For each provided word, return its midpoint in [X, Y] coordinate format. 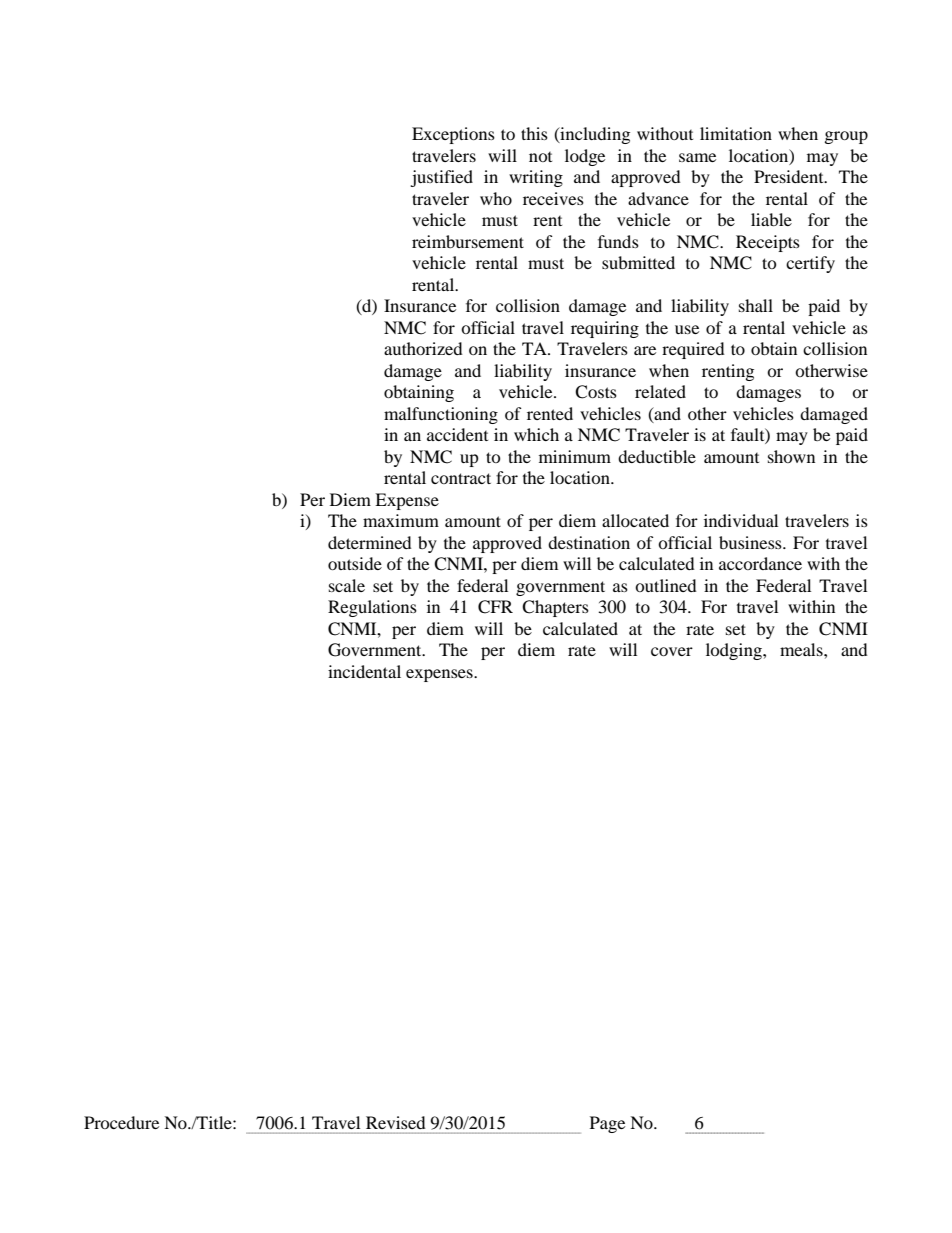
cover [672, 651]
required [693, 350]
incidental [364, 671]
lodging [735, 651]
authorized [423, 348]
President [790, 176]
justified [441, 178]
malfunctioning [441, 415]
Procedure [121, 1122]
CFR [495, 607]
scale [347, 585]
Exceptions [453, 135]
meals [802, 649]
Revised [395, 1122]
